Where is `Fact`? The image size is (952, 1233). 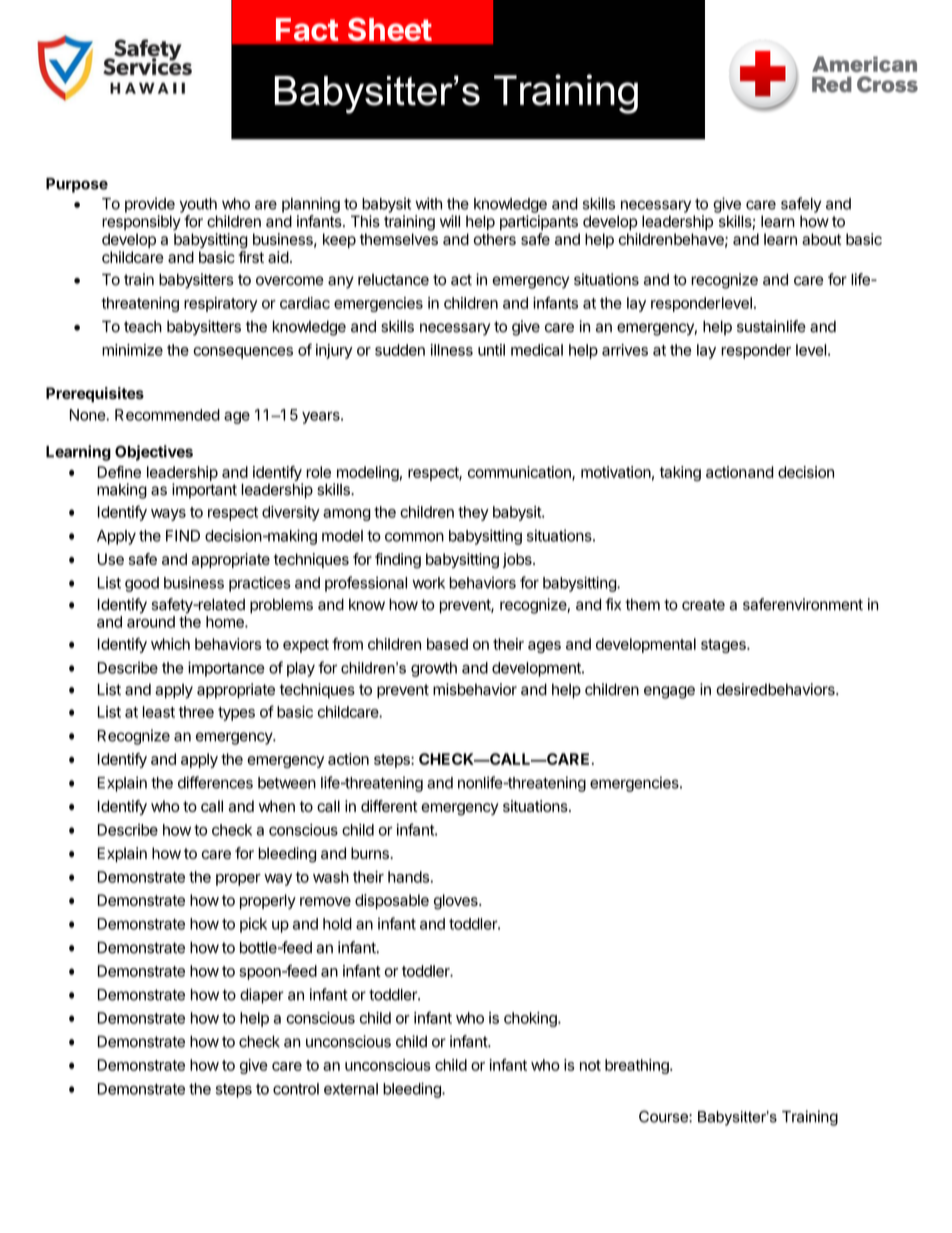 Fact is located at coordinates (307, 30).
